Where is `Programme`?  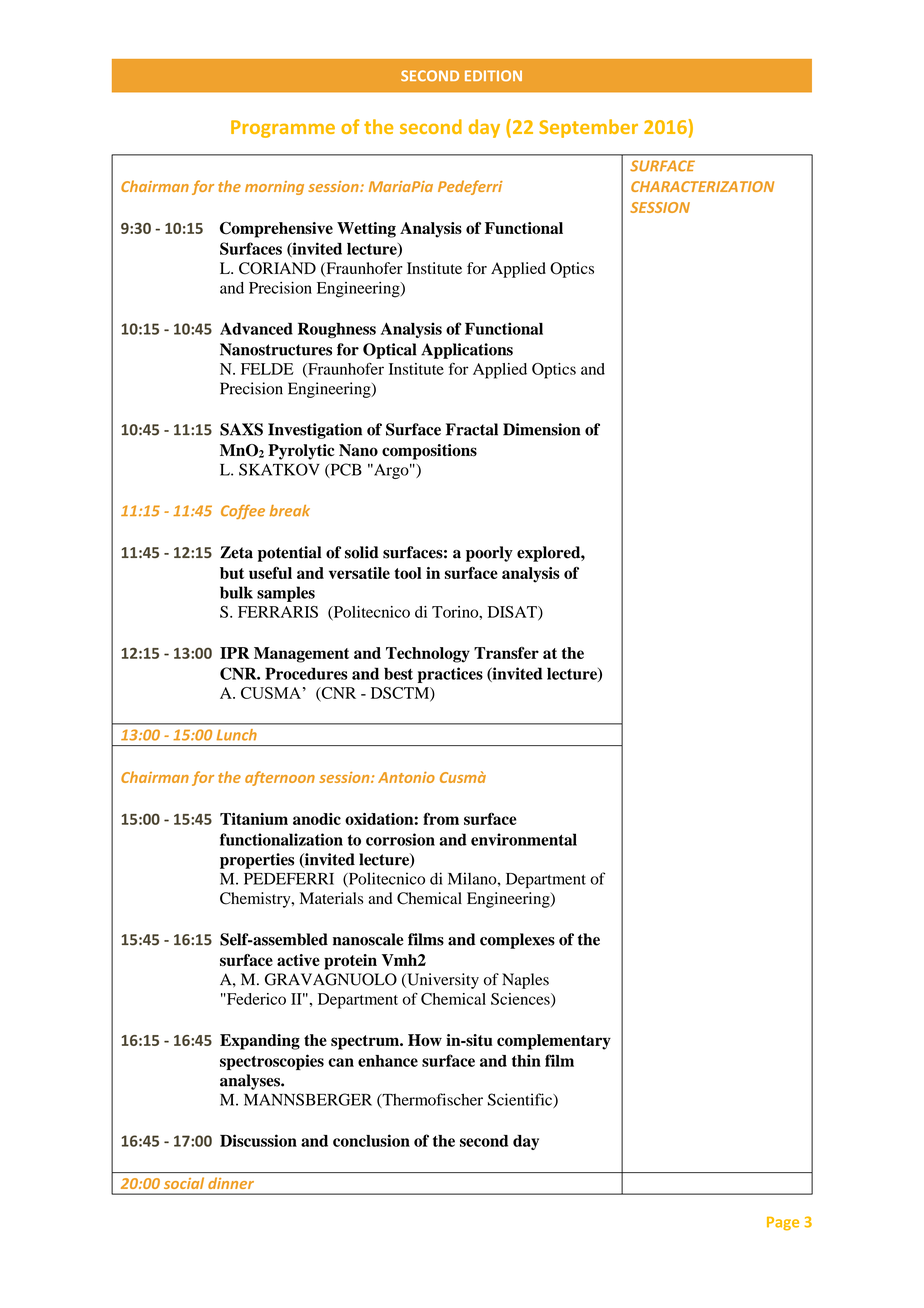
Programme is located at coordinates (283, 129).
